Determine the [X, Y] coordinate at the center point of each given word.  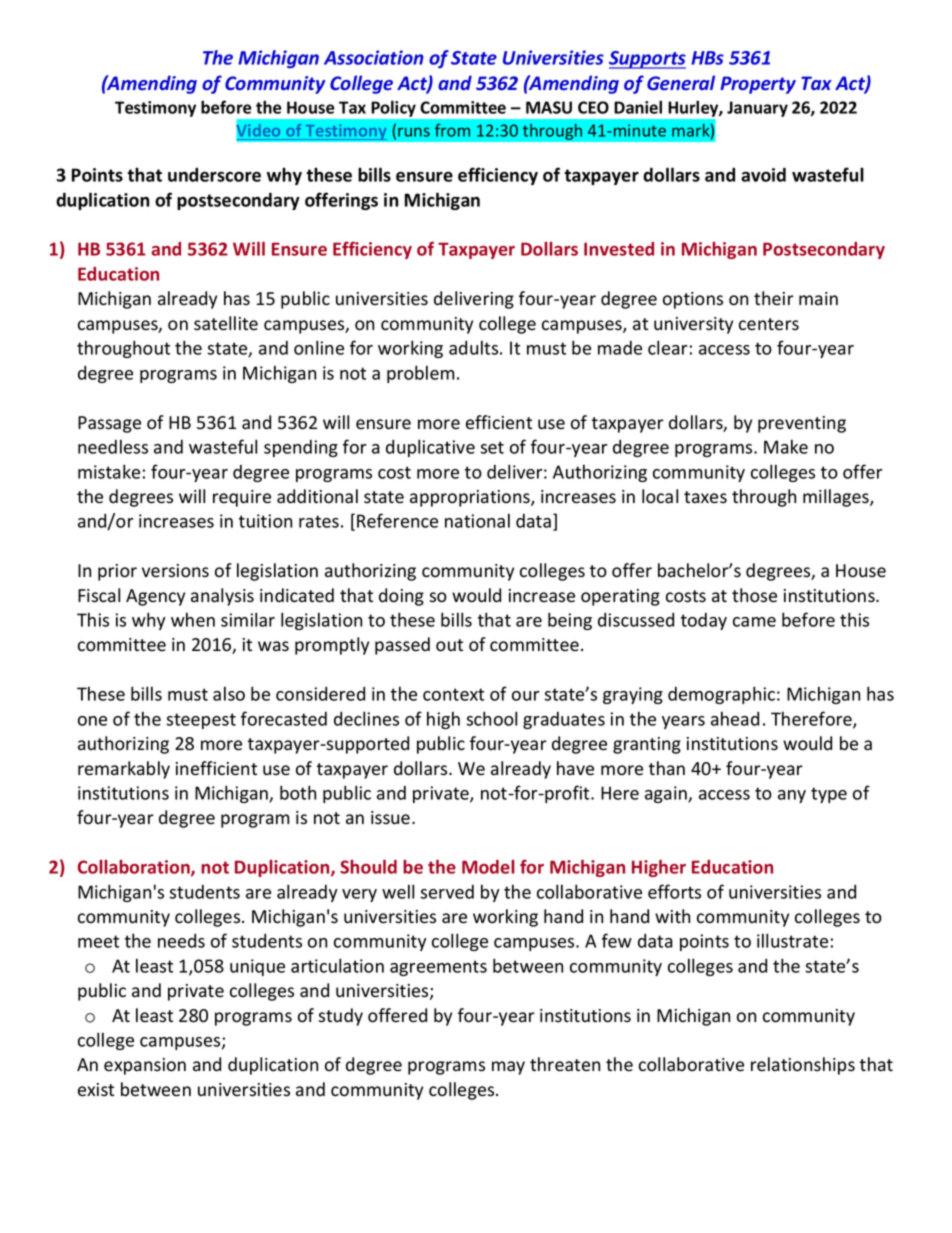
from [452, 130]
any [792, 796]
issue [392, 818]
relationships [803, 1066]
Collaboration [135, 868]
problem [420, 374]
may [508, 1068]
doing [401, 597]
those [754, 595]
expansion [145, 1066]
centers [769, 324]
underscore [214, 174]
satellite [226, 323]
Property [758, 85]
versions [175, 571]
